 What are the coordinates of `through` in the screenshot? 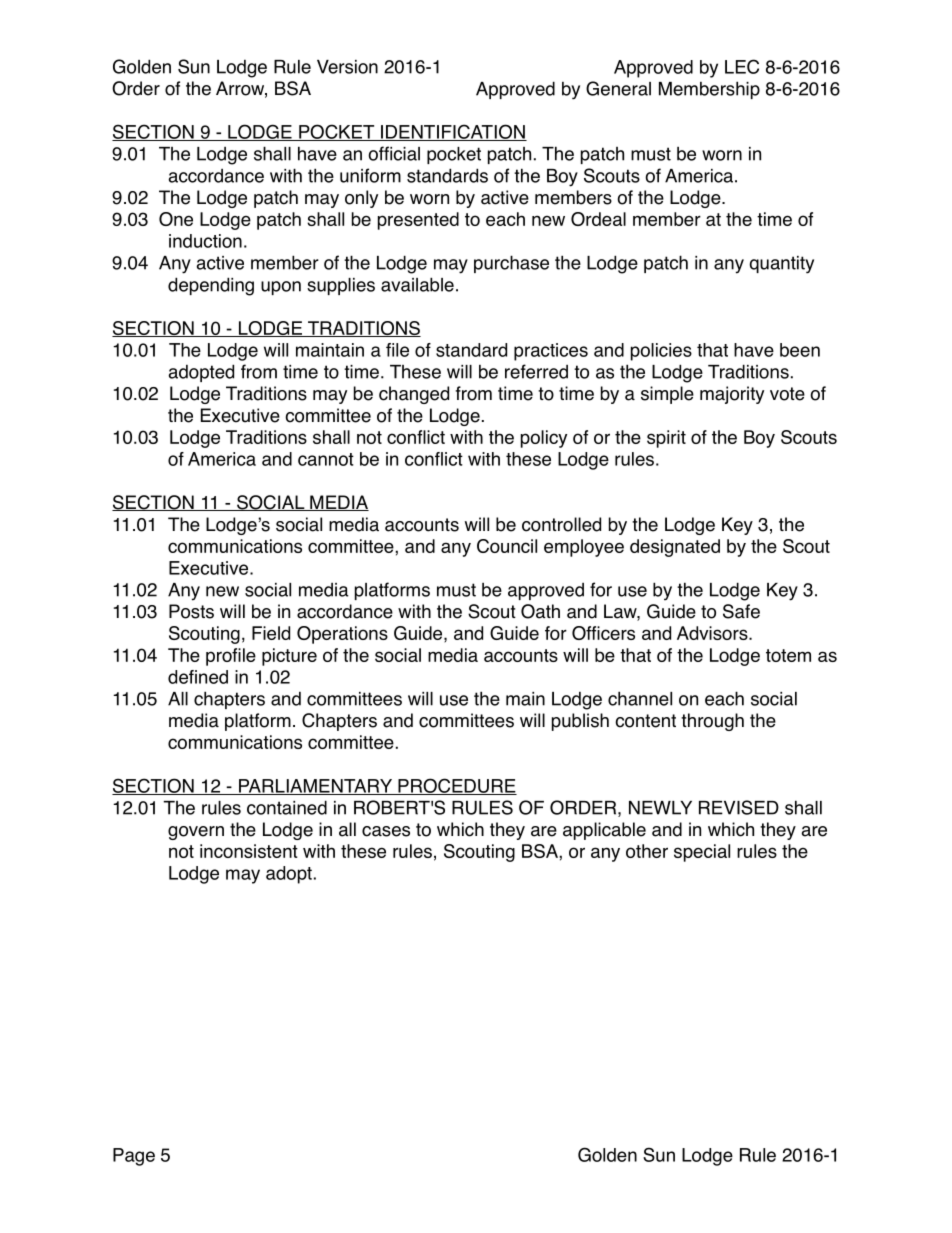 It's located at (712, 722).
